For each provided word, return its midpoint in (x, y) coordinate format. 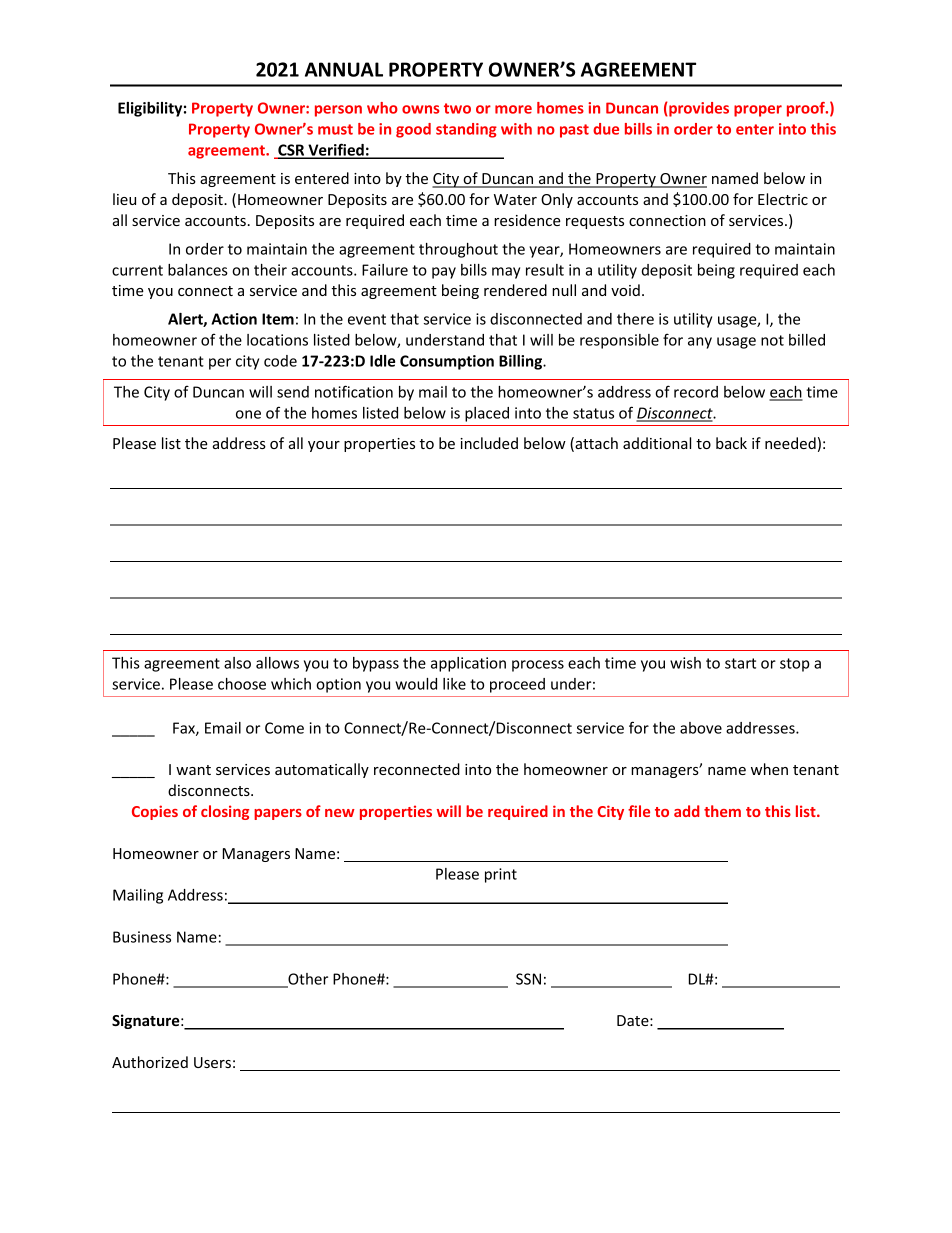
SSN (528, 979)
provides (698, 109)
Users (212, 1062)
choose (242, 684)
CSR (291, 151)
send (293, 392)
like (454, 684)
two (457, 108)
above (701, 728)
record (696, 392)
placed (487, 414)
